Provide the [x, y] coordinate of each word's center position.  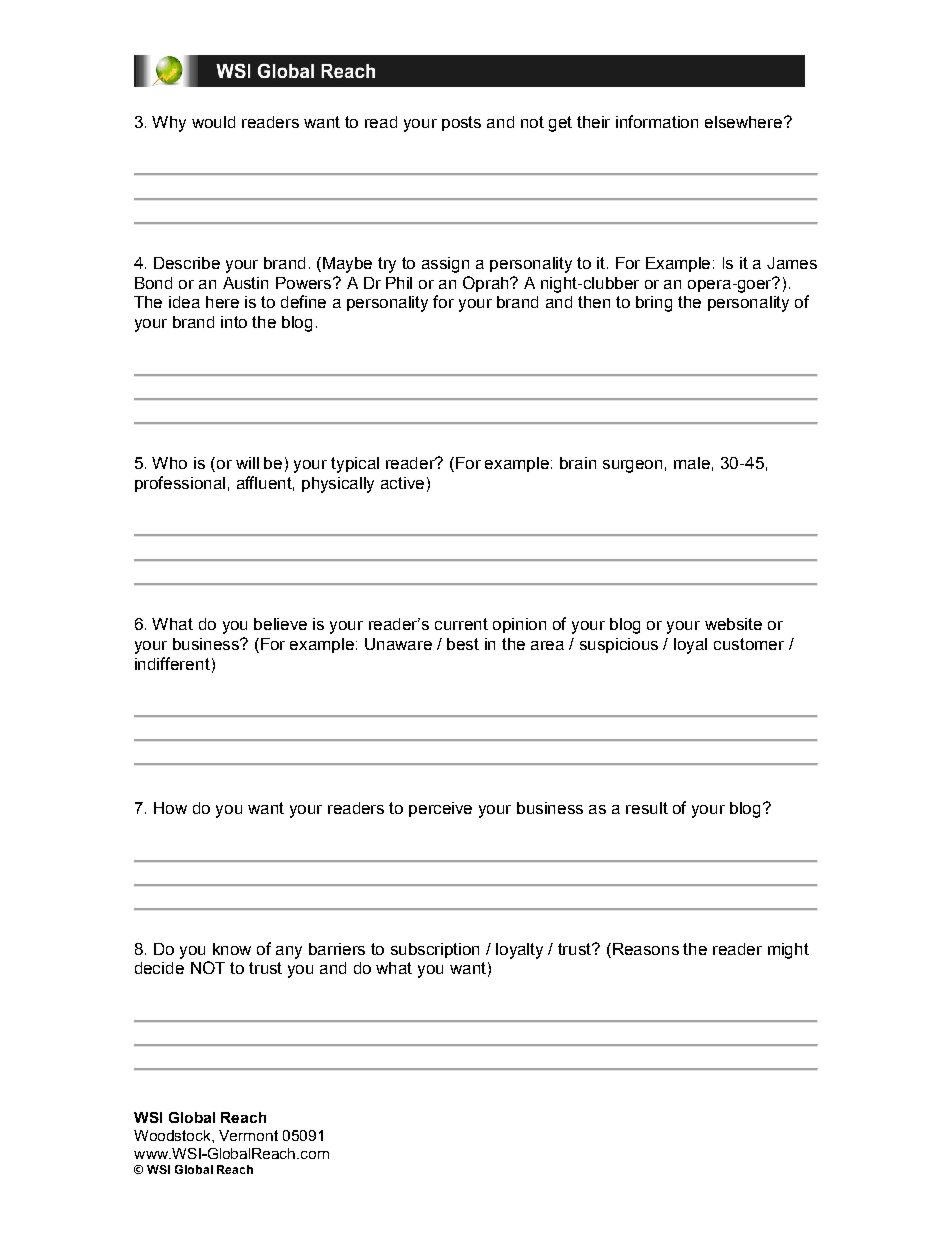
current [461, 624]
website [733, 624]
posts [461, 123]
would [213, 122]
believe [280, 624]
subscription [435, 950]
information [657, 121]
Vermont [248, 1135]
